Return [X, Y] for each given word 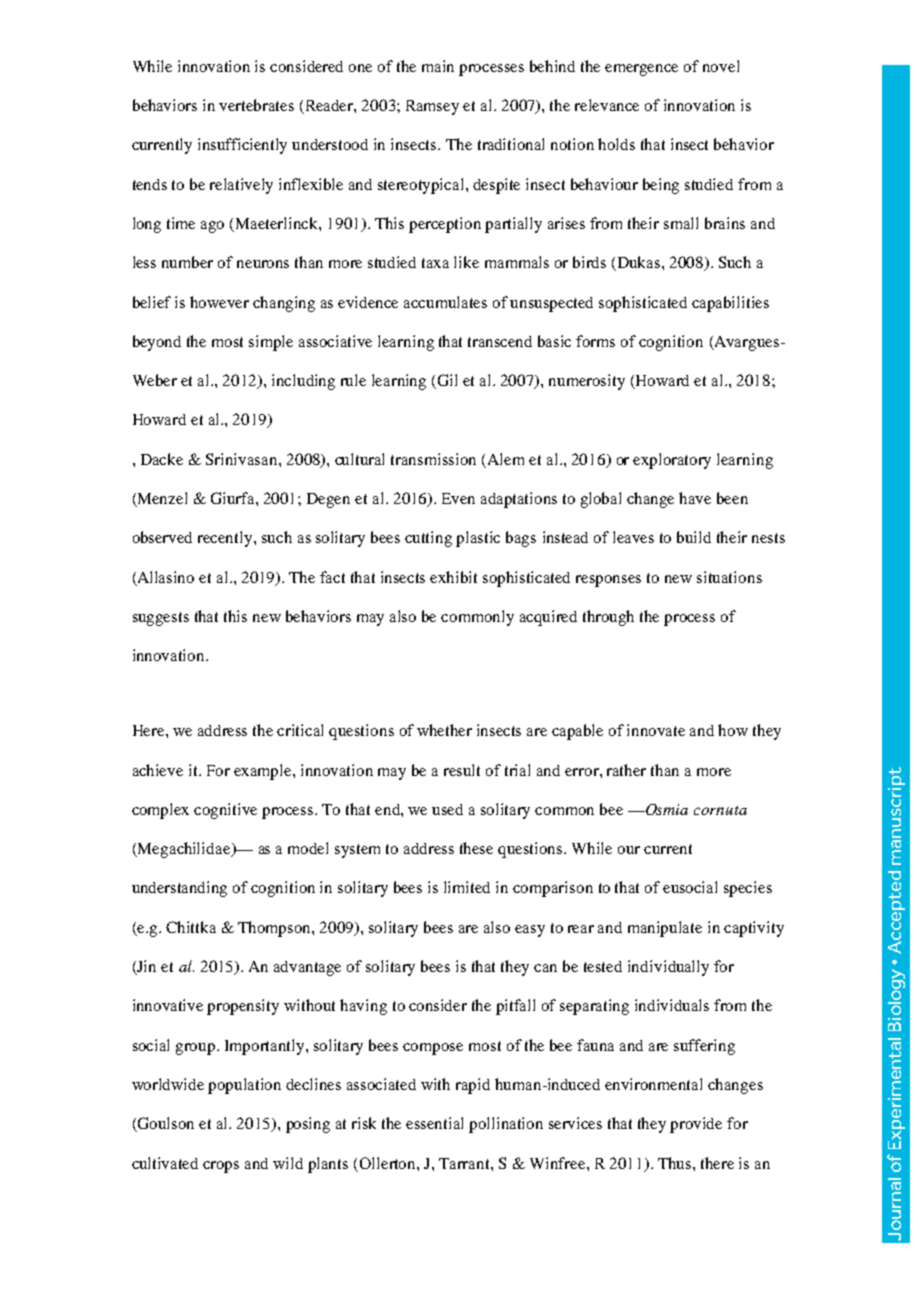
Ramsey [432, 107]
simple [271, 343]
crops [221, 1167]
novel [721, 66]
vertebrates [256, 105]
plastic [478, 539]
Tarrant [465, 1163]
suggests [161, 619]
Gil [447, 380]
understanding [179, 889]
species [748, 889]
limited [467, 887]
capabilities [730, 304]
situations [729, 577]
